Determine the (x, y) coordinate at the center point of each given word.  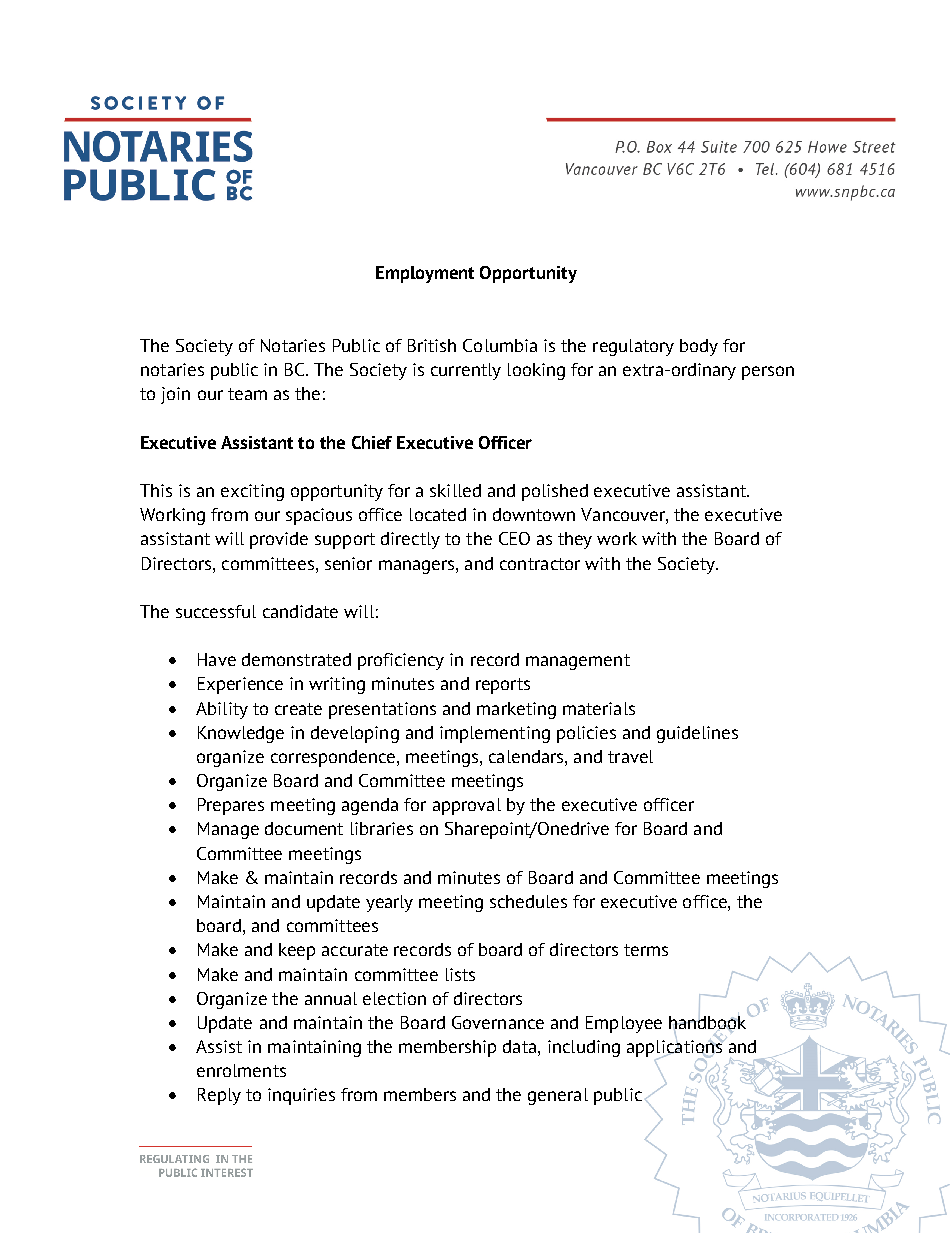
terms (646, 950)
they (575, 540)
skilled (455, 490)
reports (503, 686)
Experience (240, 685)
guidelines (697, 734)
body (699, 347)
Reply (219, 1096)
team (247, 394)
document (304, 828)
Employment (425, 274)
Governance (498, 1022)
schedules (528, 901)
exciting (252, 492)
